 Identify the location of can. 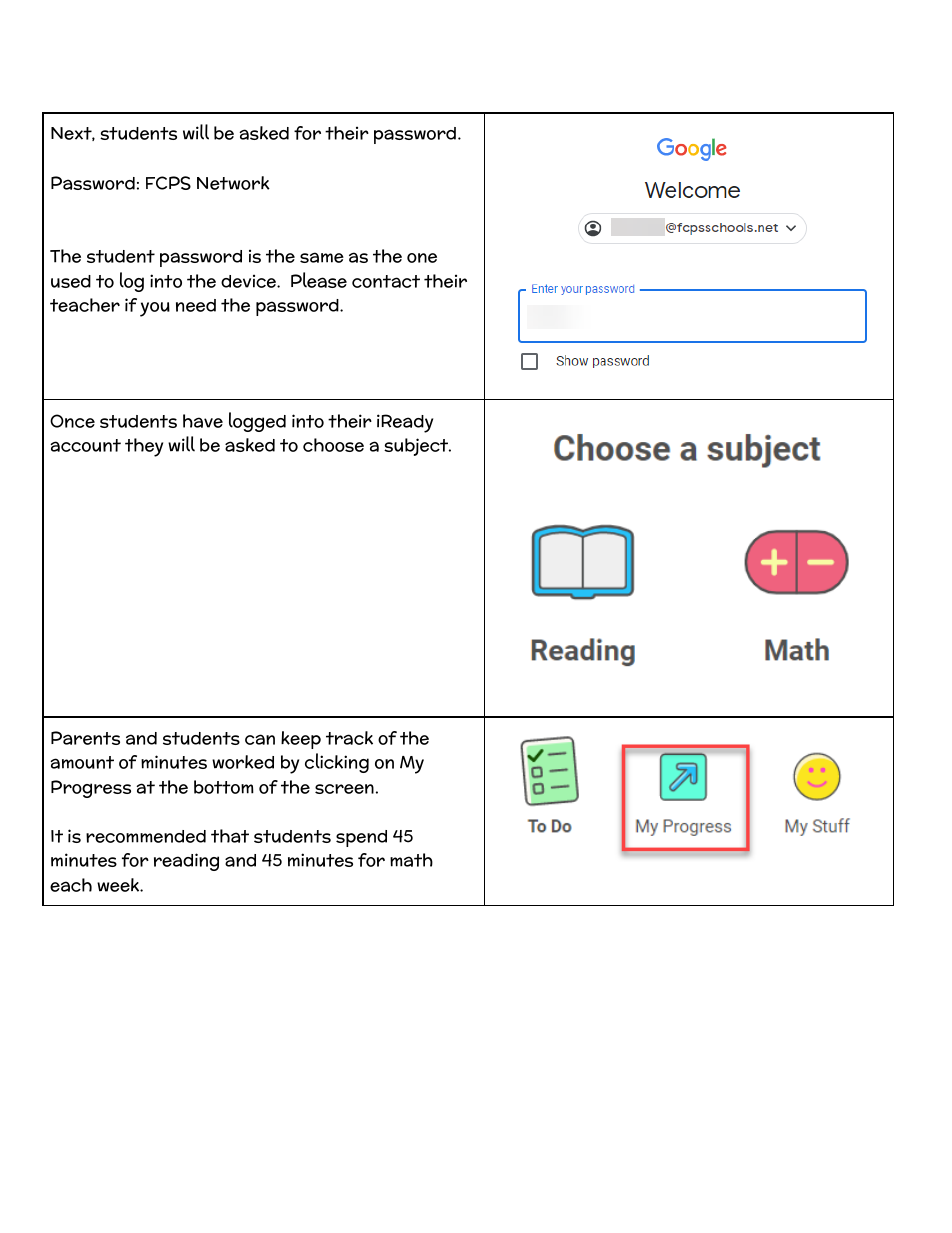
(260, 739).
